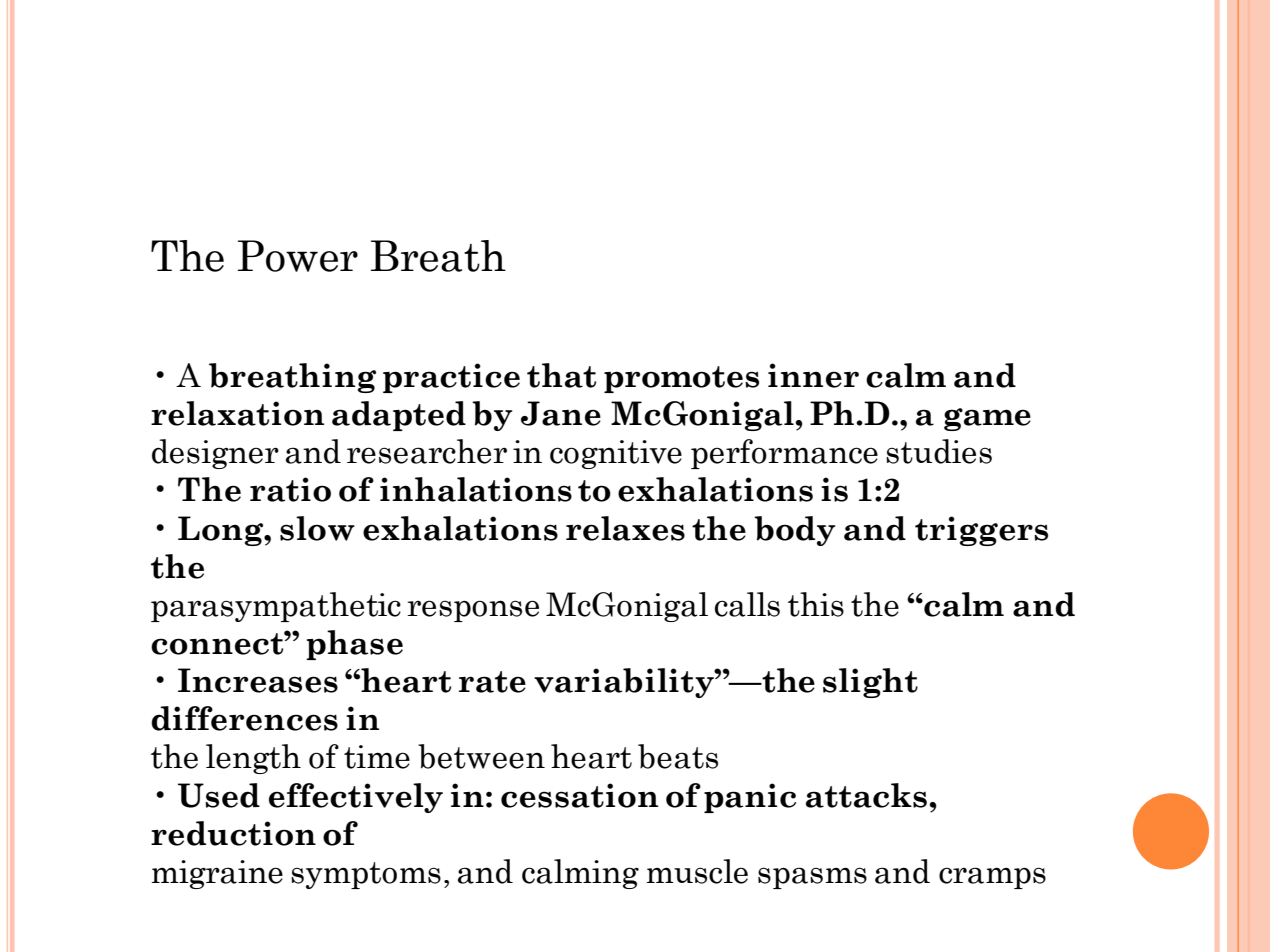 The height and width of the screenshot is (952, 1270). Describe the element at coordinates (561, 375) in the screenshot. I see `that` at that location.
